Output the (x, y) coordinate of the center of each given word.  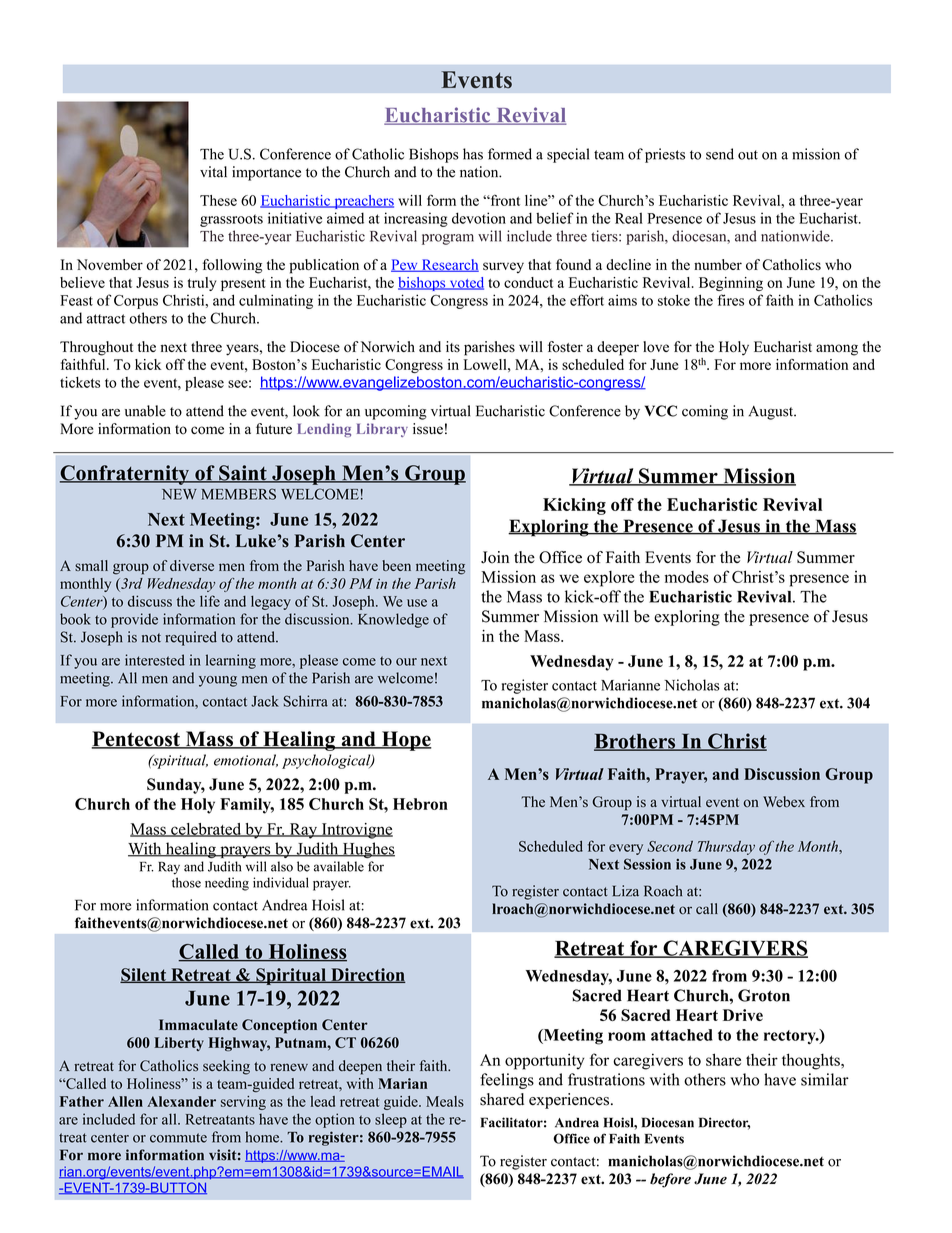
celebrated (206, 830)
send (720, 154)
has (473, 154)
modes (687, 577)
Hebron (420, 804)
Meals (445, 1101)
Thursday (726, 848)
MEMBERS (238, 494)
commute (178, 1138)
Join (495, 557)
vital (213, 172)
